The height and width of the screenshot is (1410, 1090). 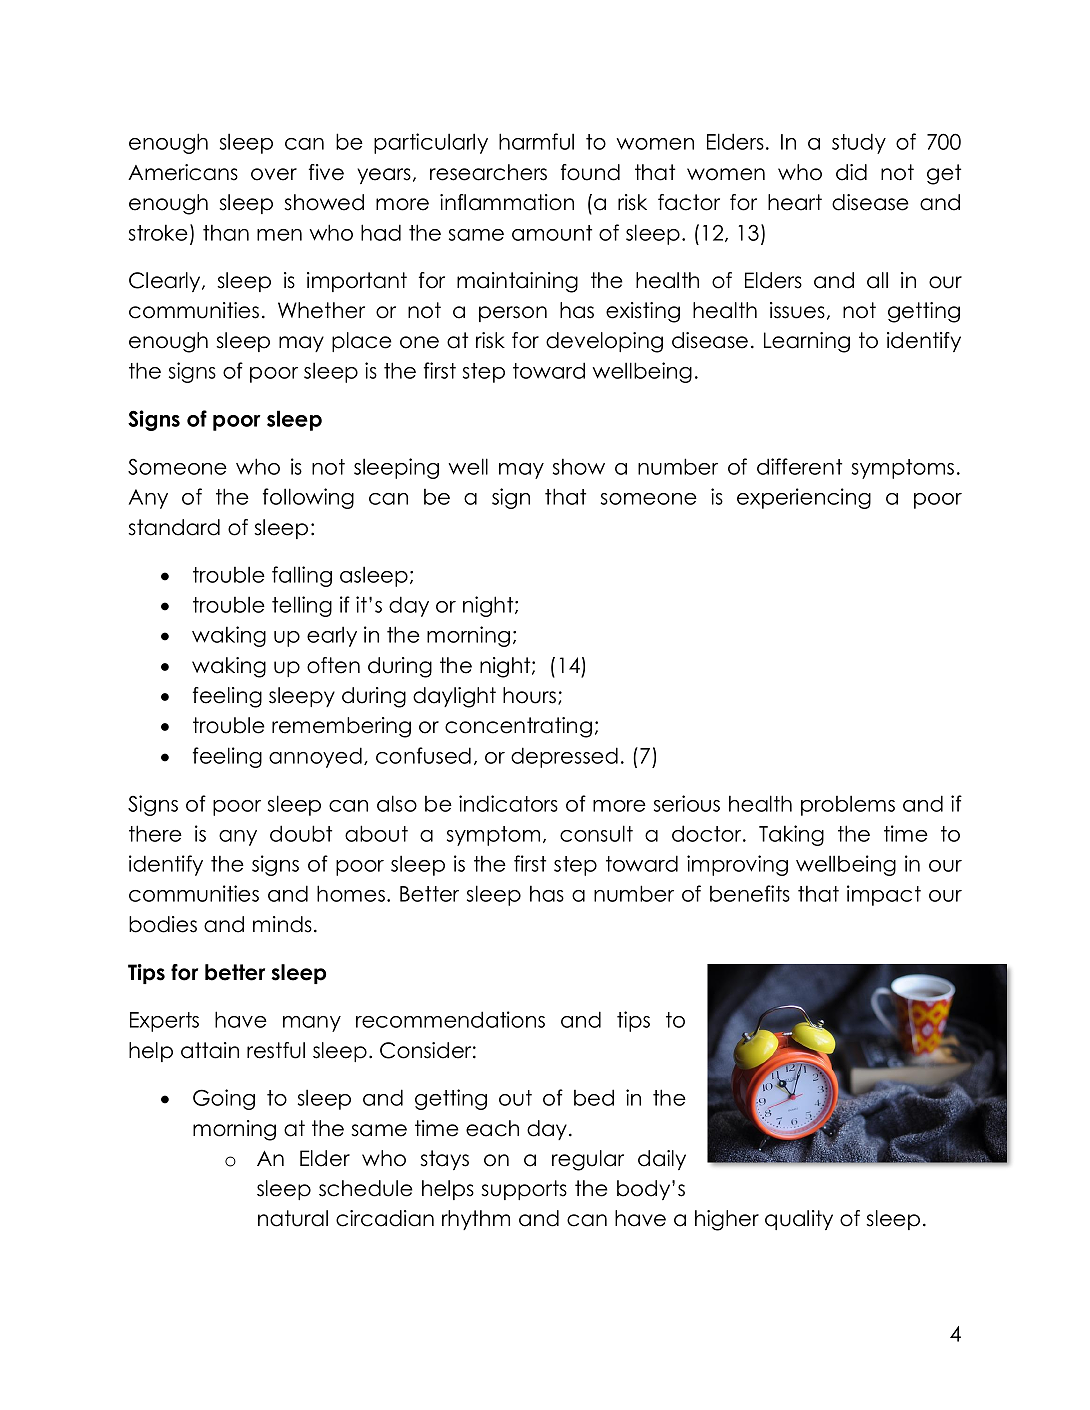 I want to click on researchers, so click(x=488, y=172).
